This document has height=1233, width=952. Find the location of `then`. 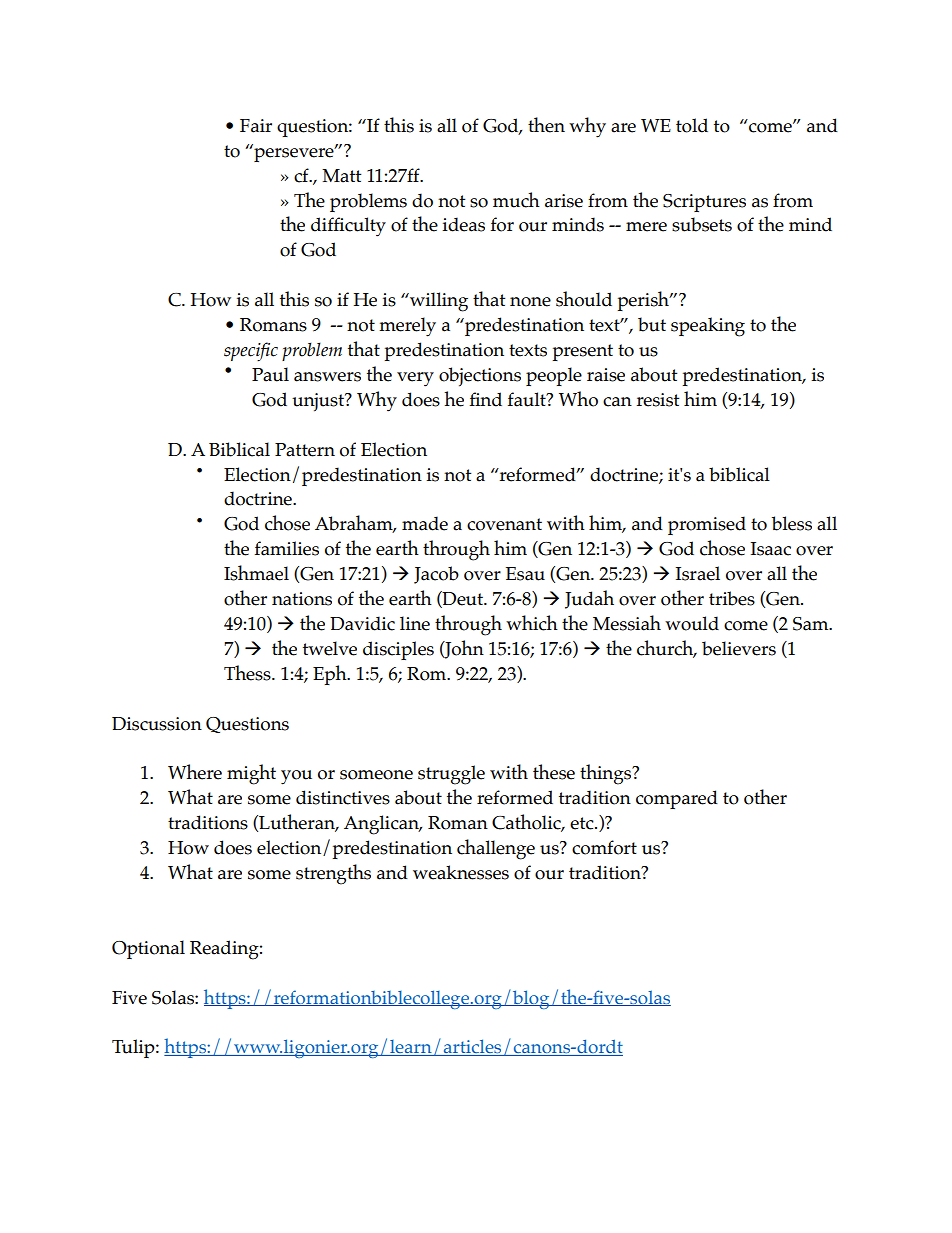

then is located at coordinates (546, 125).
